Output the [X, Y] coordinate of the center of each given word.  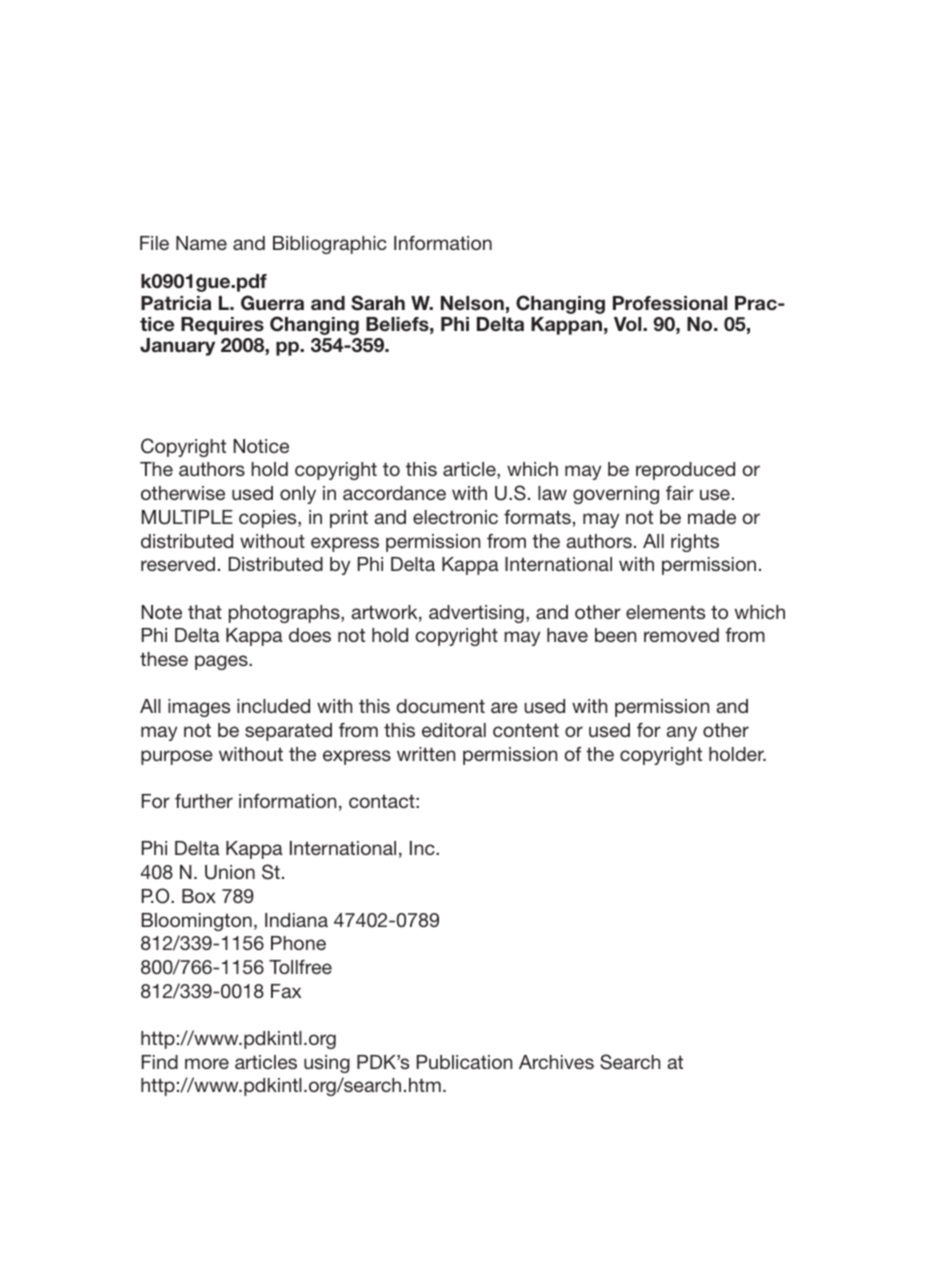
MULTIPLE [187, 517]
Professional [670, 303]
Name [201, 243]
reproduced [685, 471]
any [681, 733]
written [426, 754]
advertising [476, 614]
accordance [394, 493]
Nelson [472, 303]
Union [230, 872]
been [615, 635]
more [207, 1063]
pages [222, 662]
